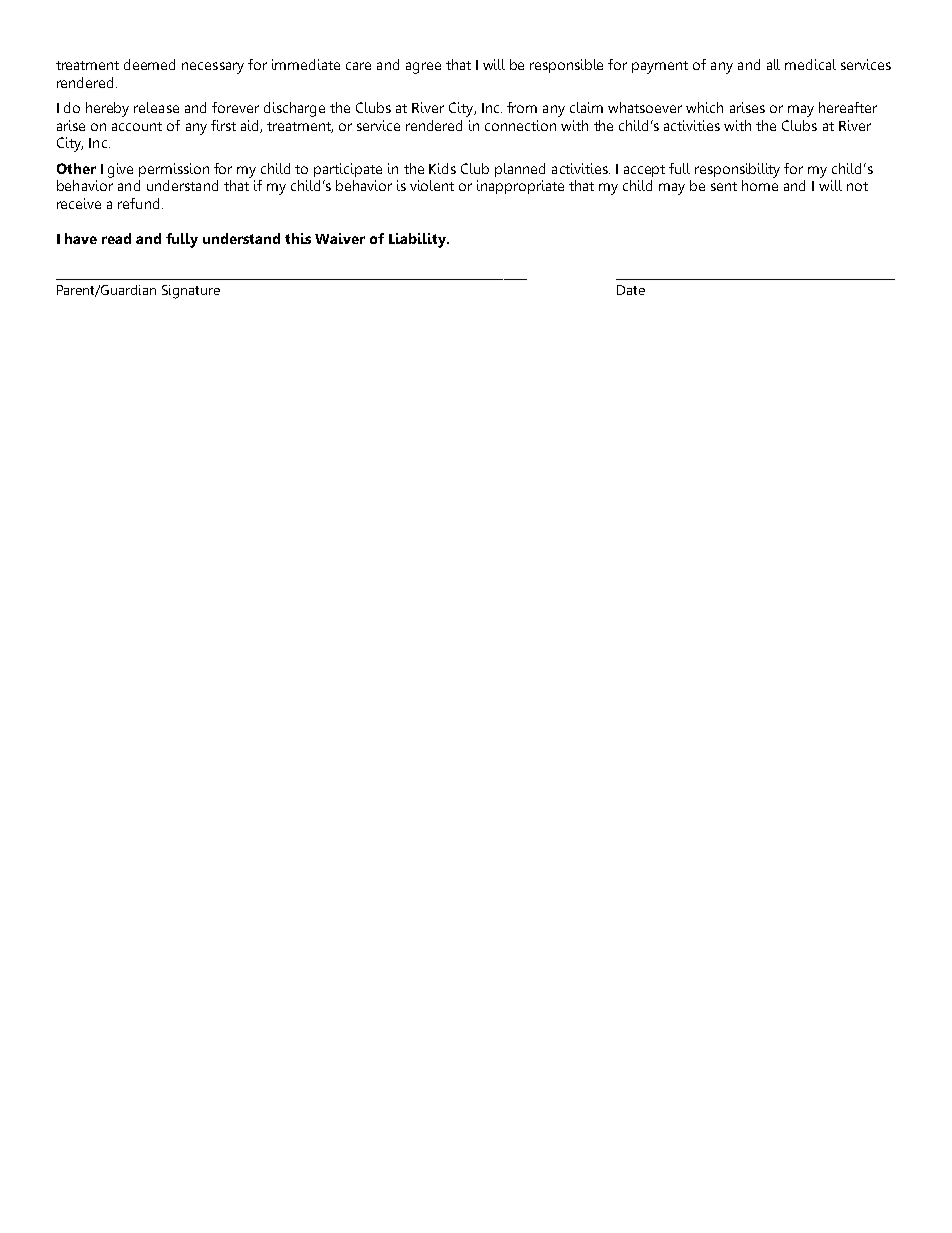  Describe the element at coordinates (174, 170) in the screenshot. I see `permission` at that location.
